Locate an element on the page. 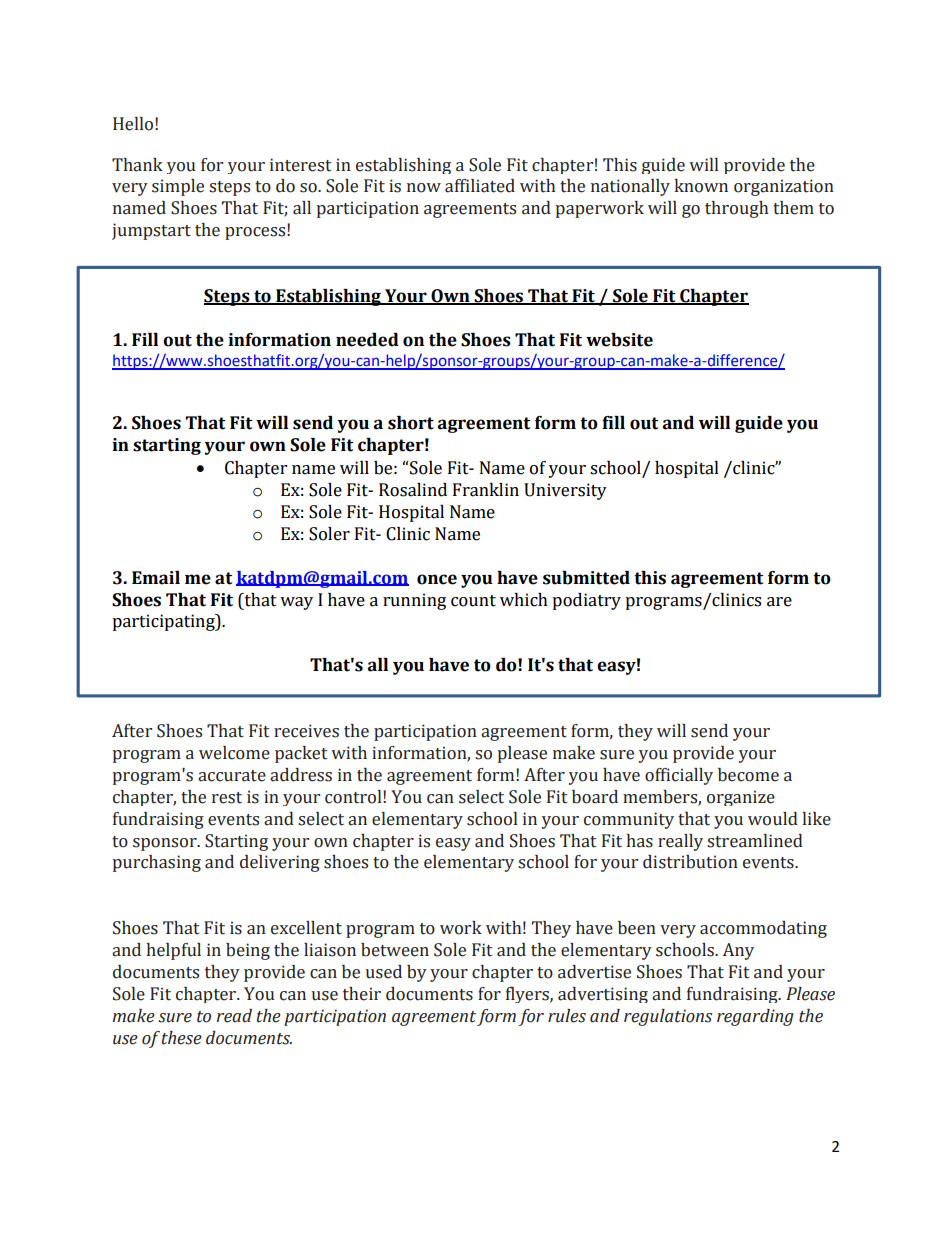 Image resolution: width=952 pixels, height=1233 pixels. affiliated is located at coordinates (480, 186).
